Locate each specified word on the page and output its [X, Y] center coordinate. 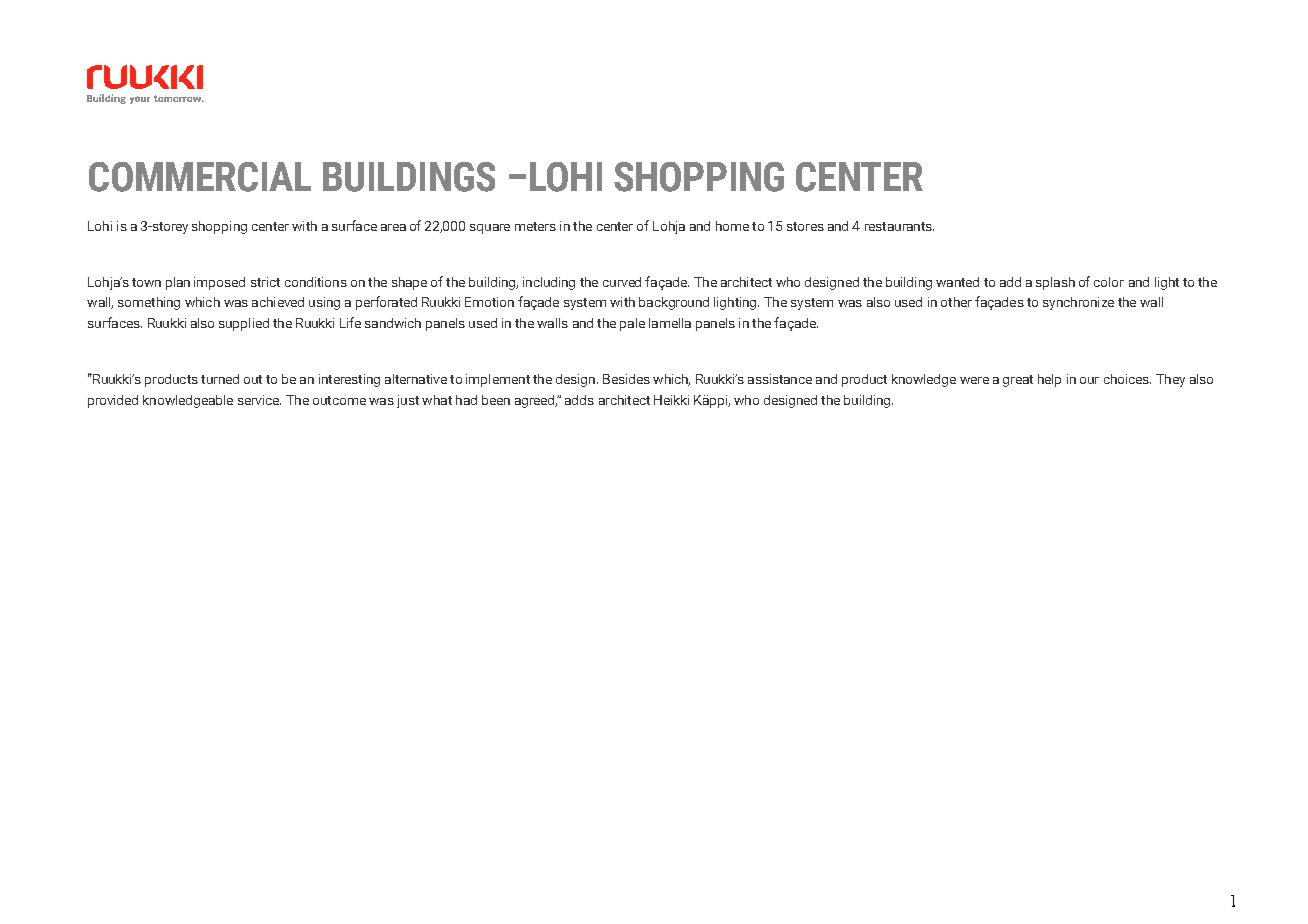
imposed [219, 283]
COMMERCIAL [200, 177]
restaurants [899, 226]
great [1018, 381]
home [732, 226]
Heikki [671, 400]
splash [1055, 283]
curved [622, 282]
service [259, 400]
